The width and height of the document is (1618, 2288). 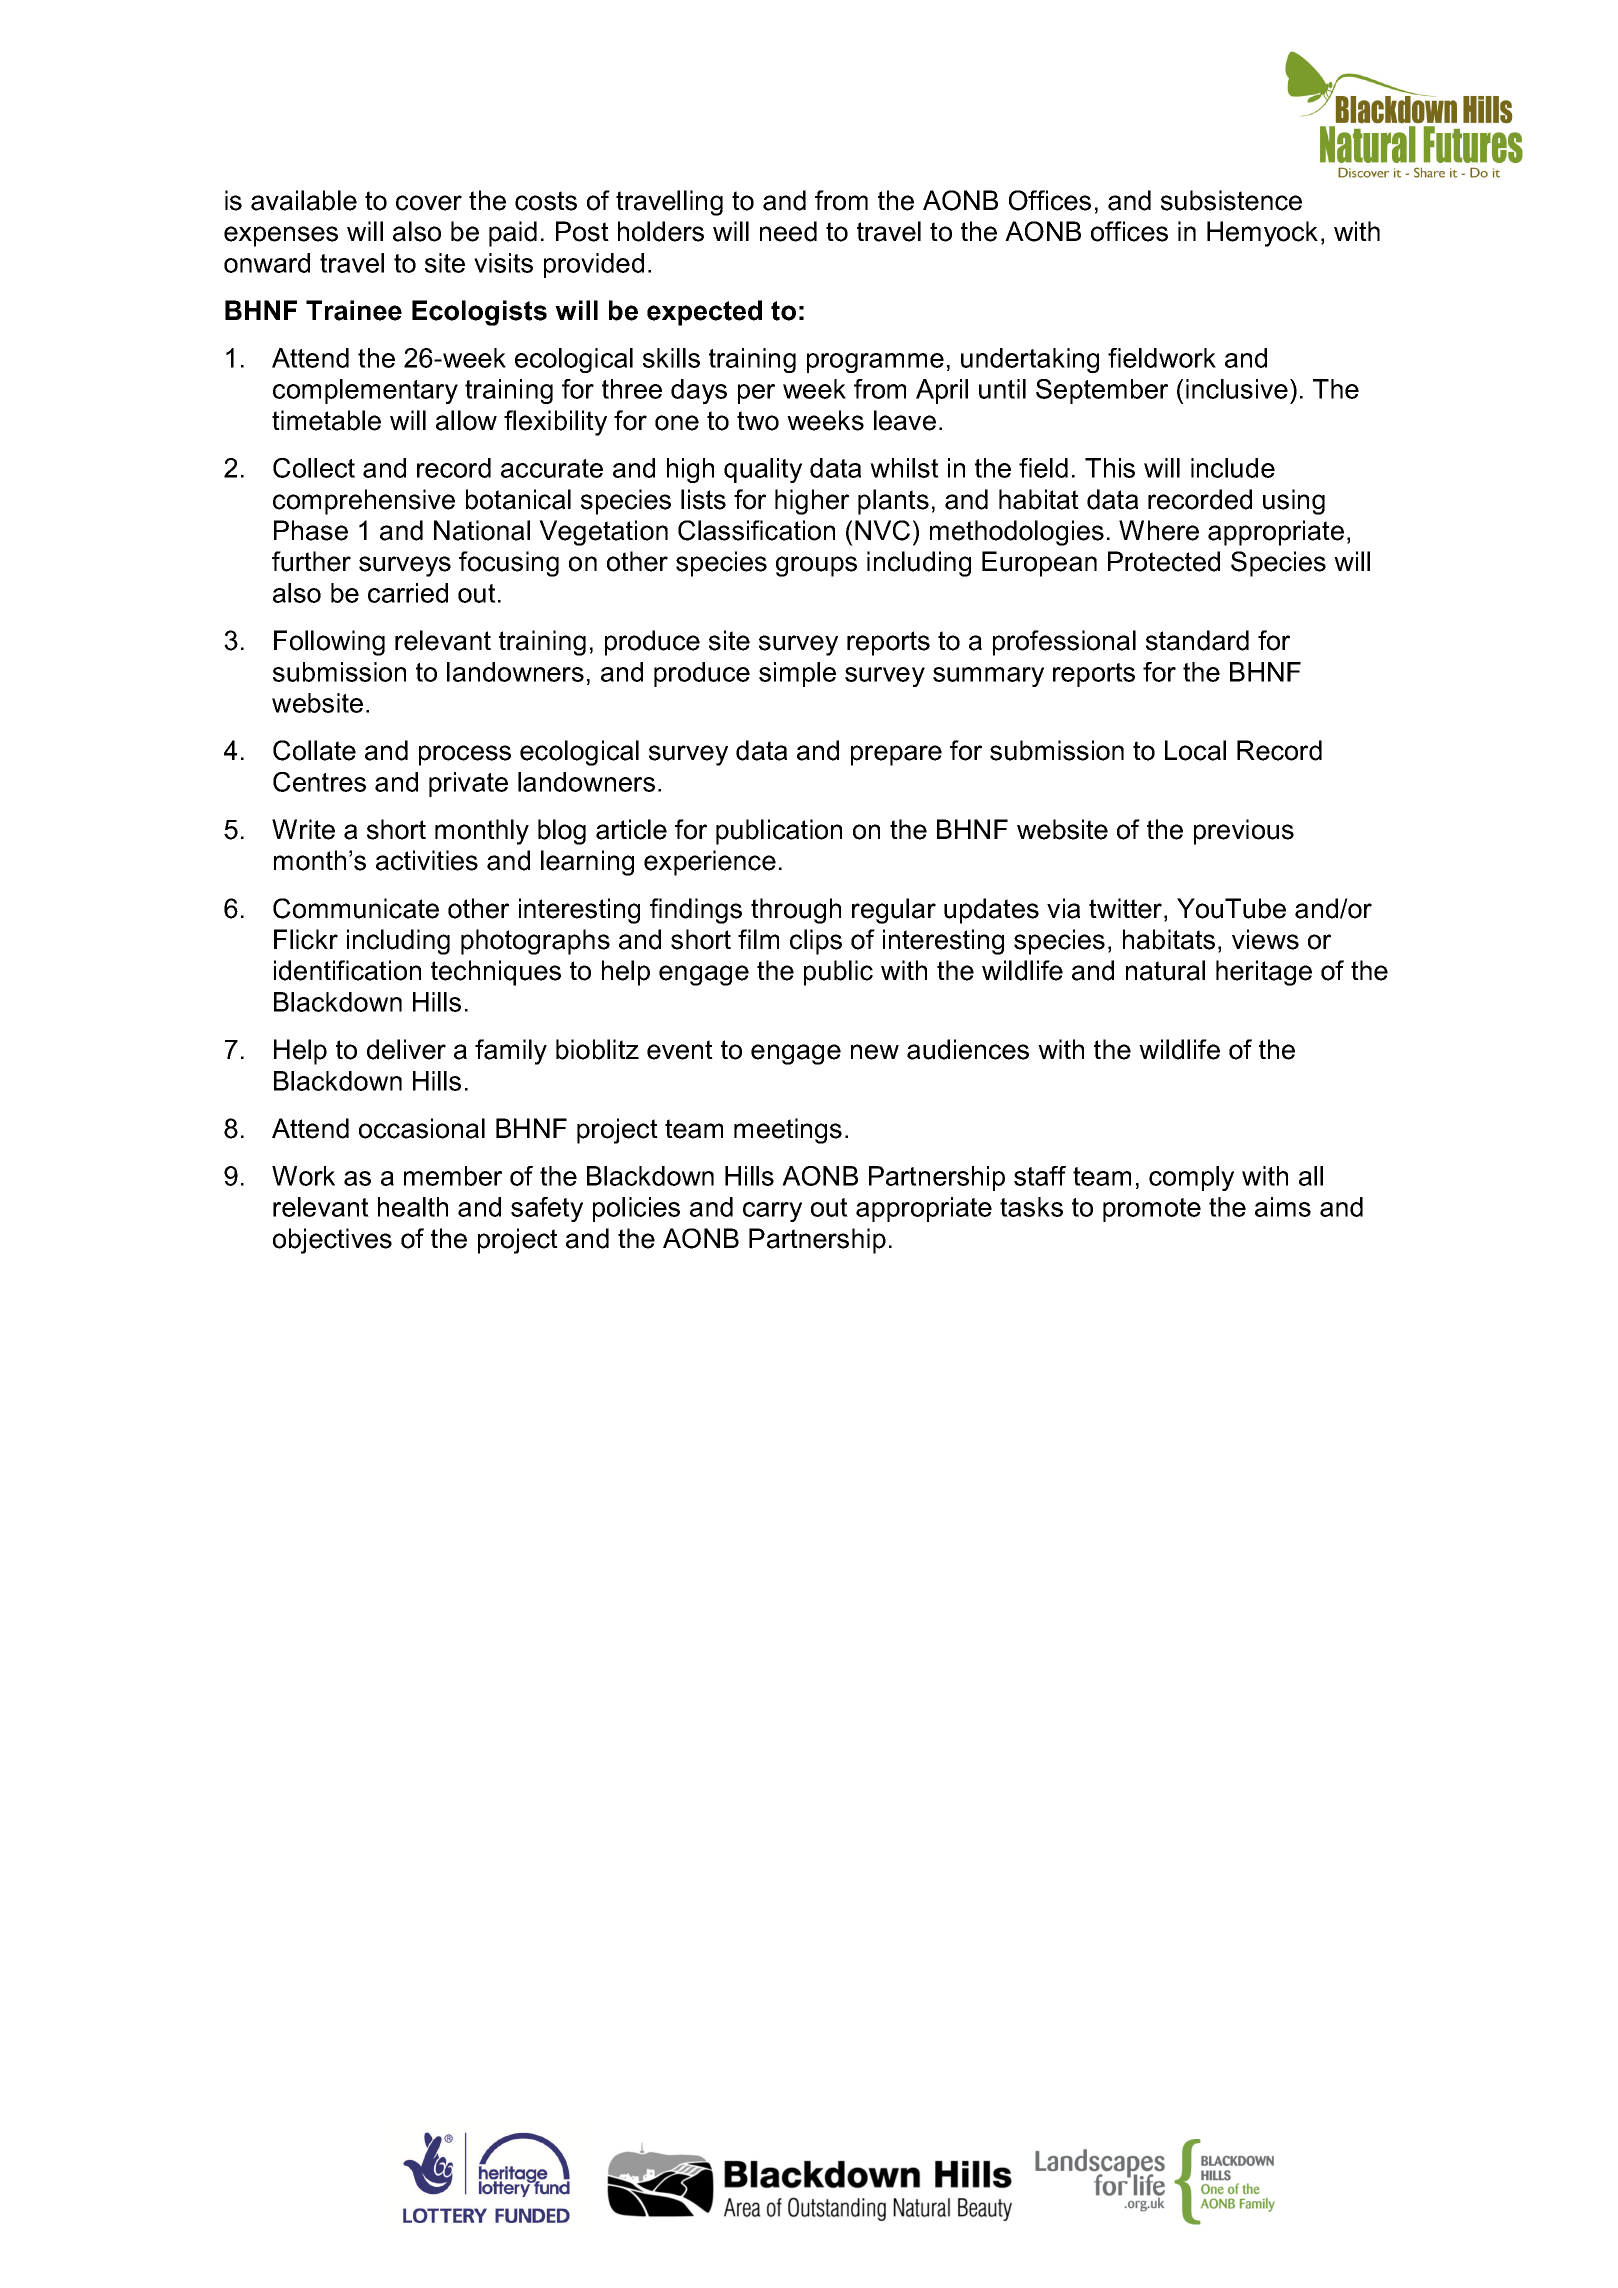 I want to click on Communicate, so click(x=356, y=908).
